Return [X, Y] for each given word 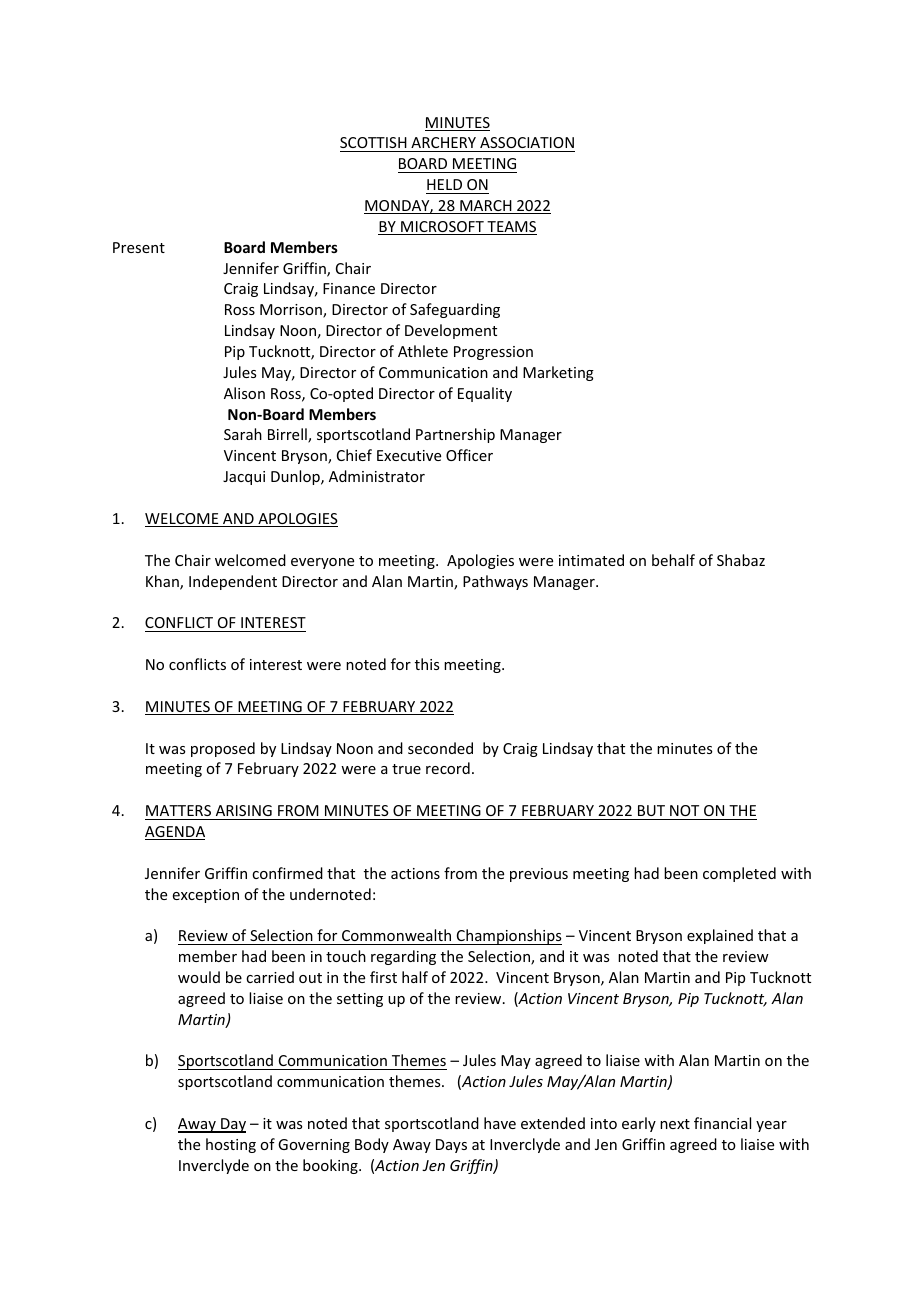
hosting [231, 1145]
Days [451, 1146]
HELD [444, 184]
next [675, 1124]
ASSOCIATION [526, 144]
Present [139, 247]
